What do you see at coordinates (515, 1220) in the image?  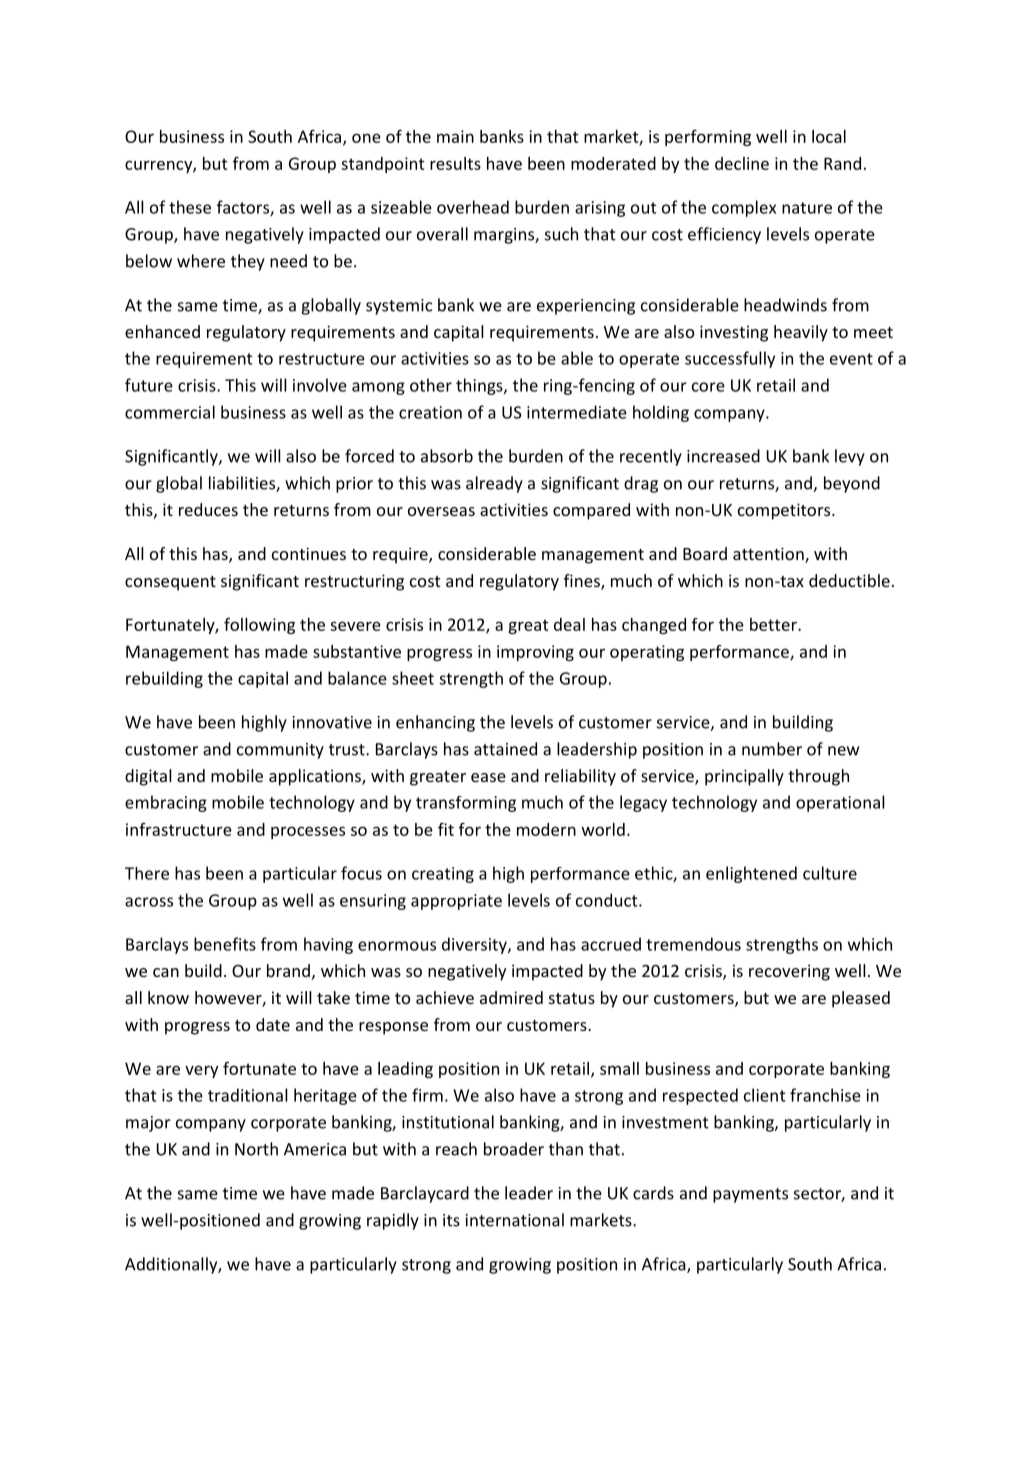 I see `international` at bounding box center [515, 1220].
